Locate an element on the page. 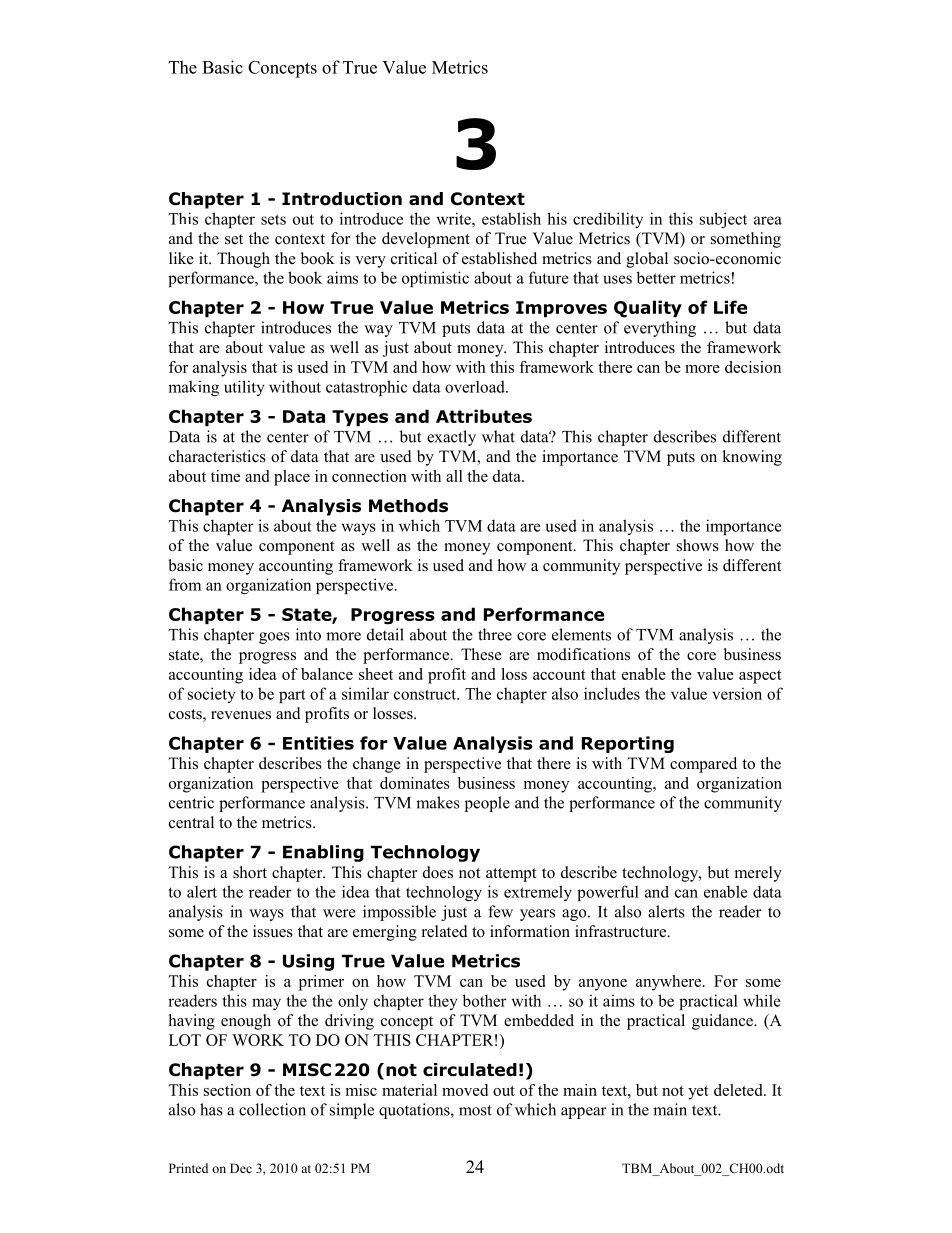  issues is located at coordinates (273, 931).
